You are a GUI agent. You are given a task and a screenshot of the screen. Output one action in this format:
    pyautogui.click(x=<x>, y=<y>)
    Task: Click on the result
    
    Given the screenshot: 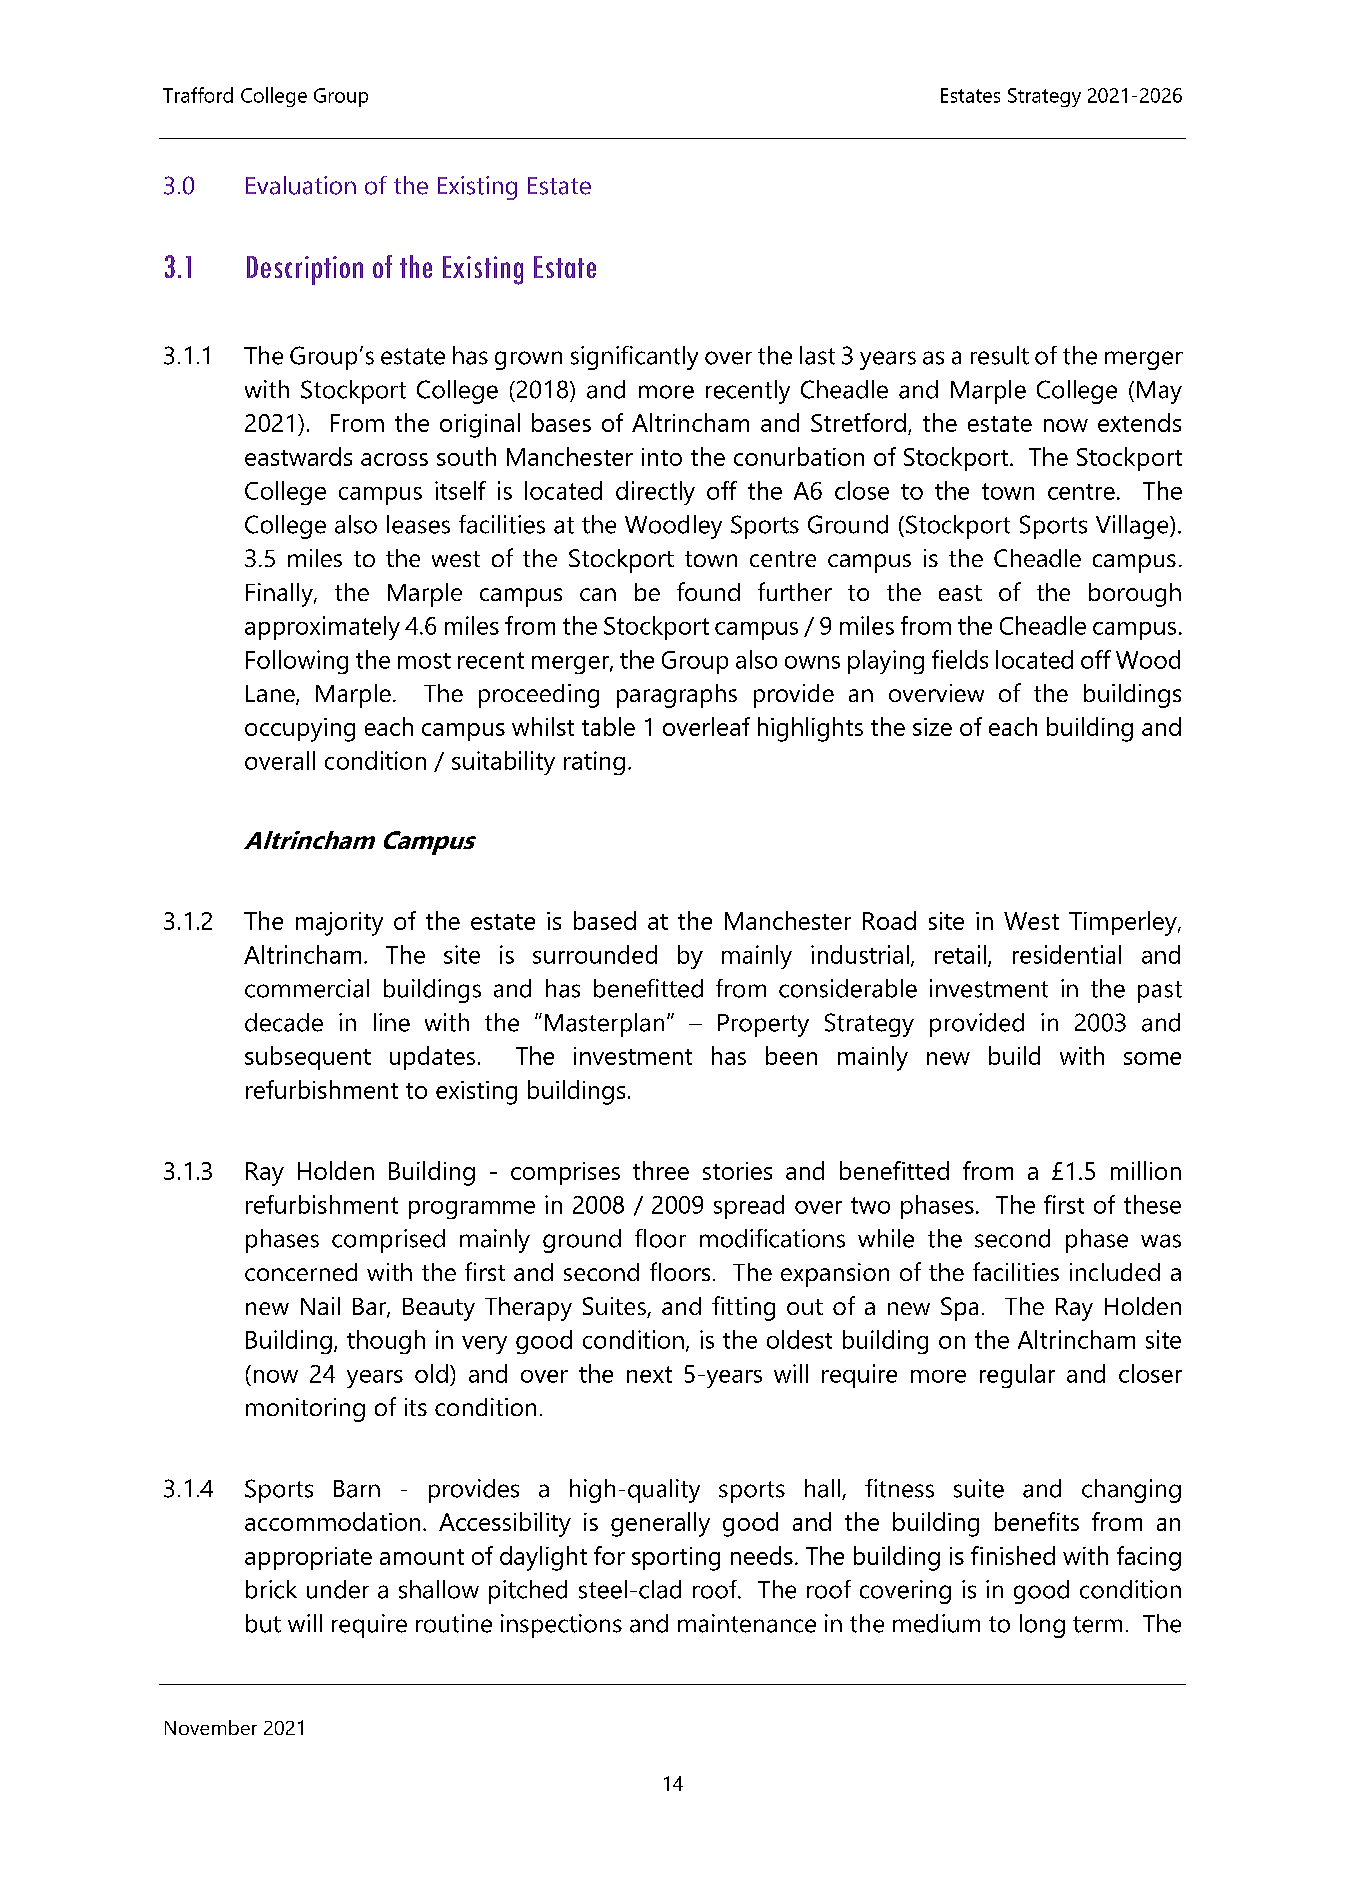 What is the action you would take?
    pyautogui.click(x=1000, y=355)
